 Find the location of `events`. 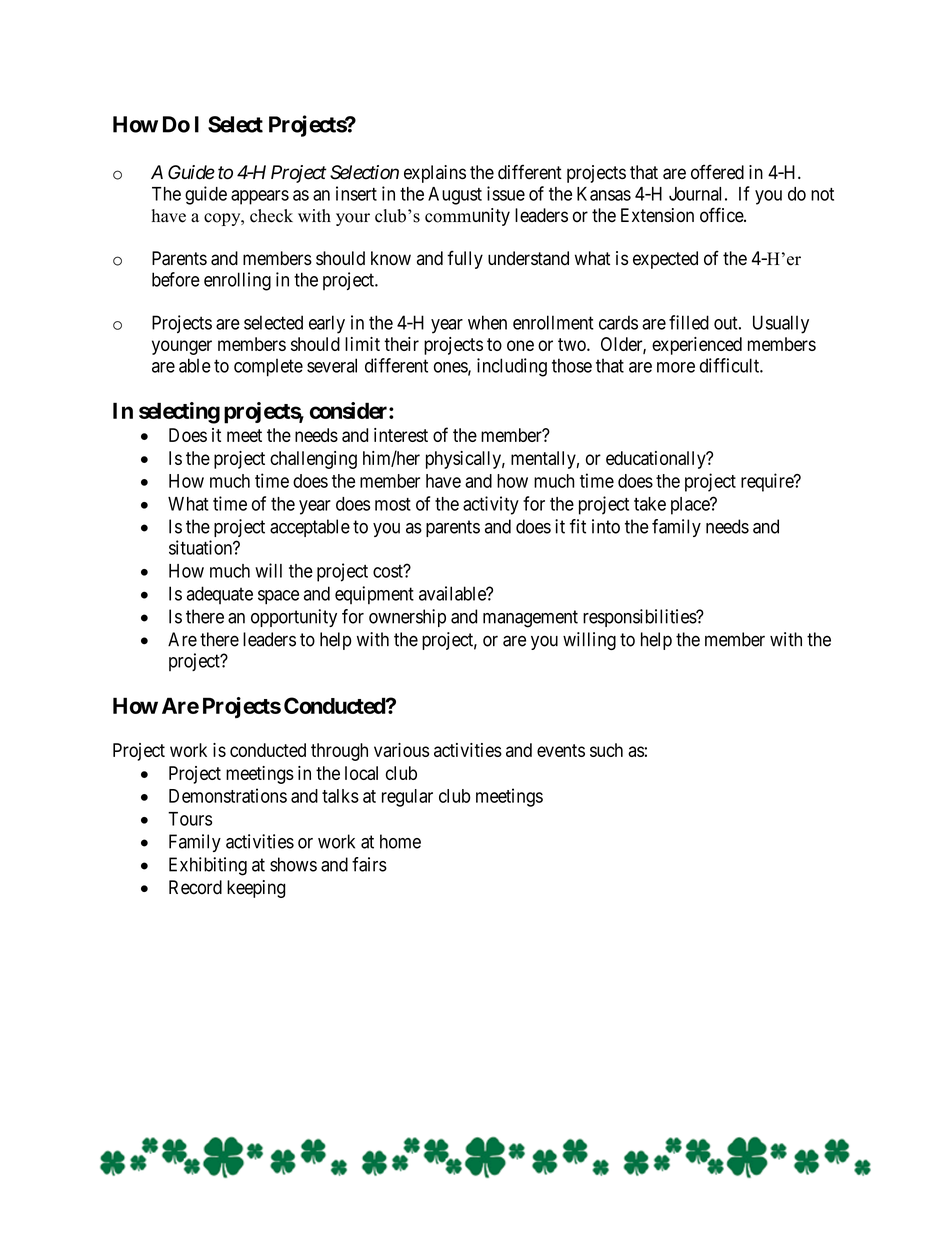

events is located at coordinates (561, 750).
